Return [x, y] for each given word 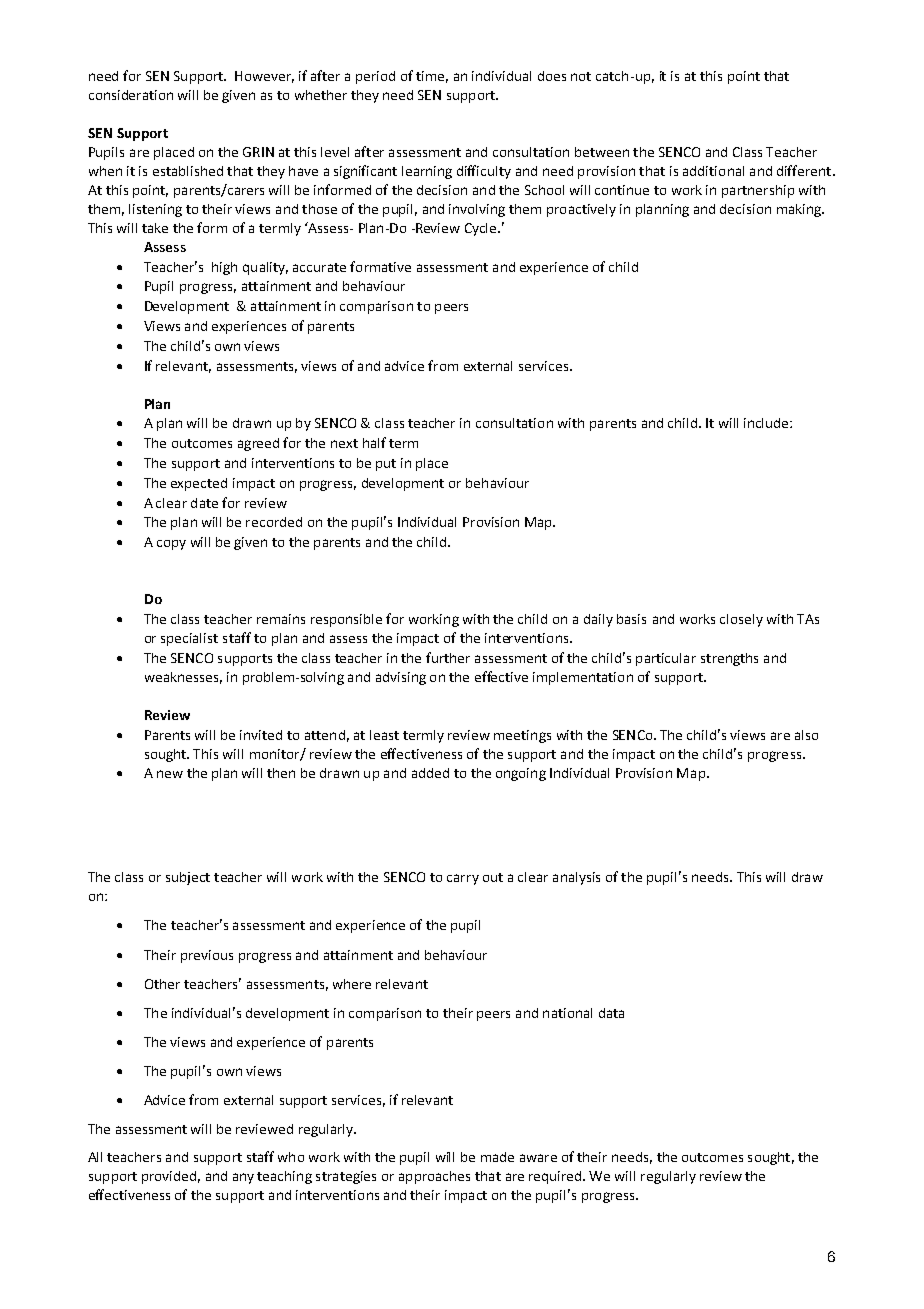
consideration [131, 95]
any [243, 1178]
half [374, 442]
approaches [434, 1177]
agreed [258, 444]
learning [427, 172]
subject [188, 878]
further [448, 657]
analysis [576, 878]
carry [463, 879]
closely [741, 620]
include [767, 423]
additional [713, 171]
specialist [189, 639]
